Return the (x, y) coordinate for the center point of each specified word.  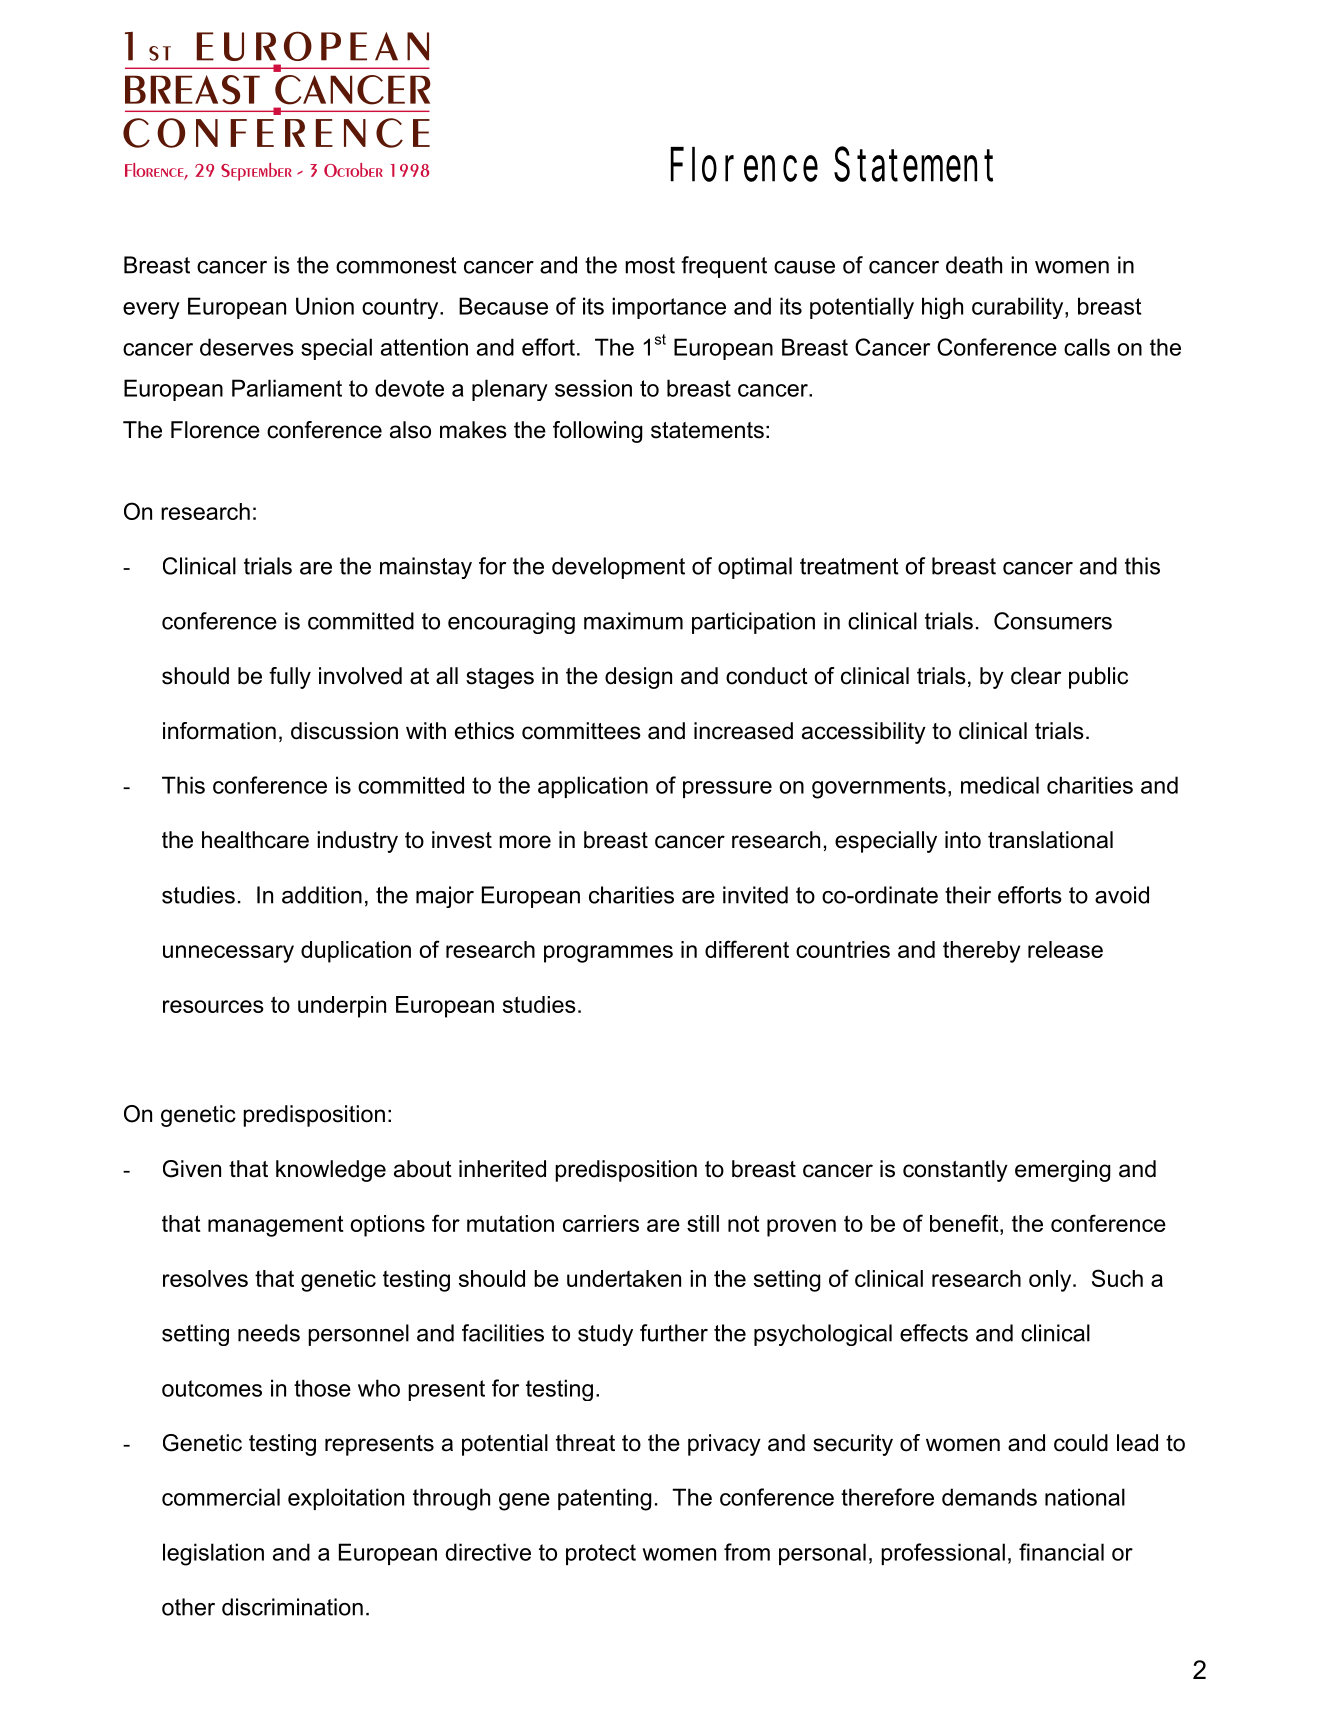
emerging (1062, 1171)
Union (325, 306)
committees (581, 731)
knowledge (331, 1171)
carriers (601, 1223)
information (219, 731)
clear (1036, 676)
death (974, 265)
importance (669, 308)
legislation (213, 1554)
